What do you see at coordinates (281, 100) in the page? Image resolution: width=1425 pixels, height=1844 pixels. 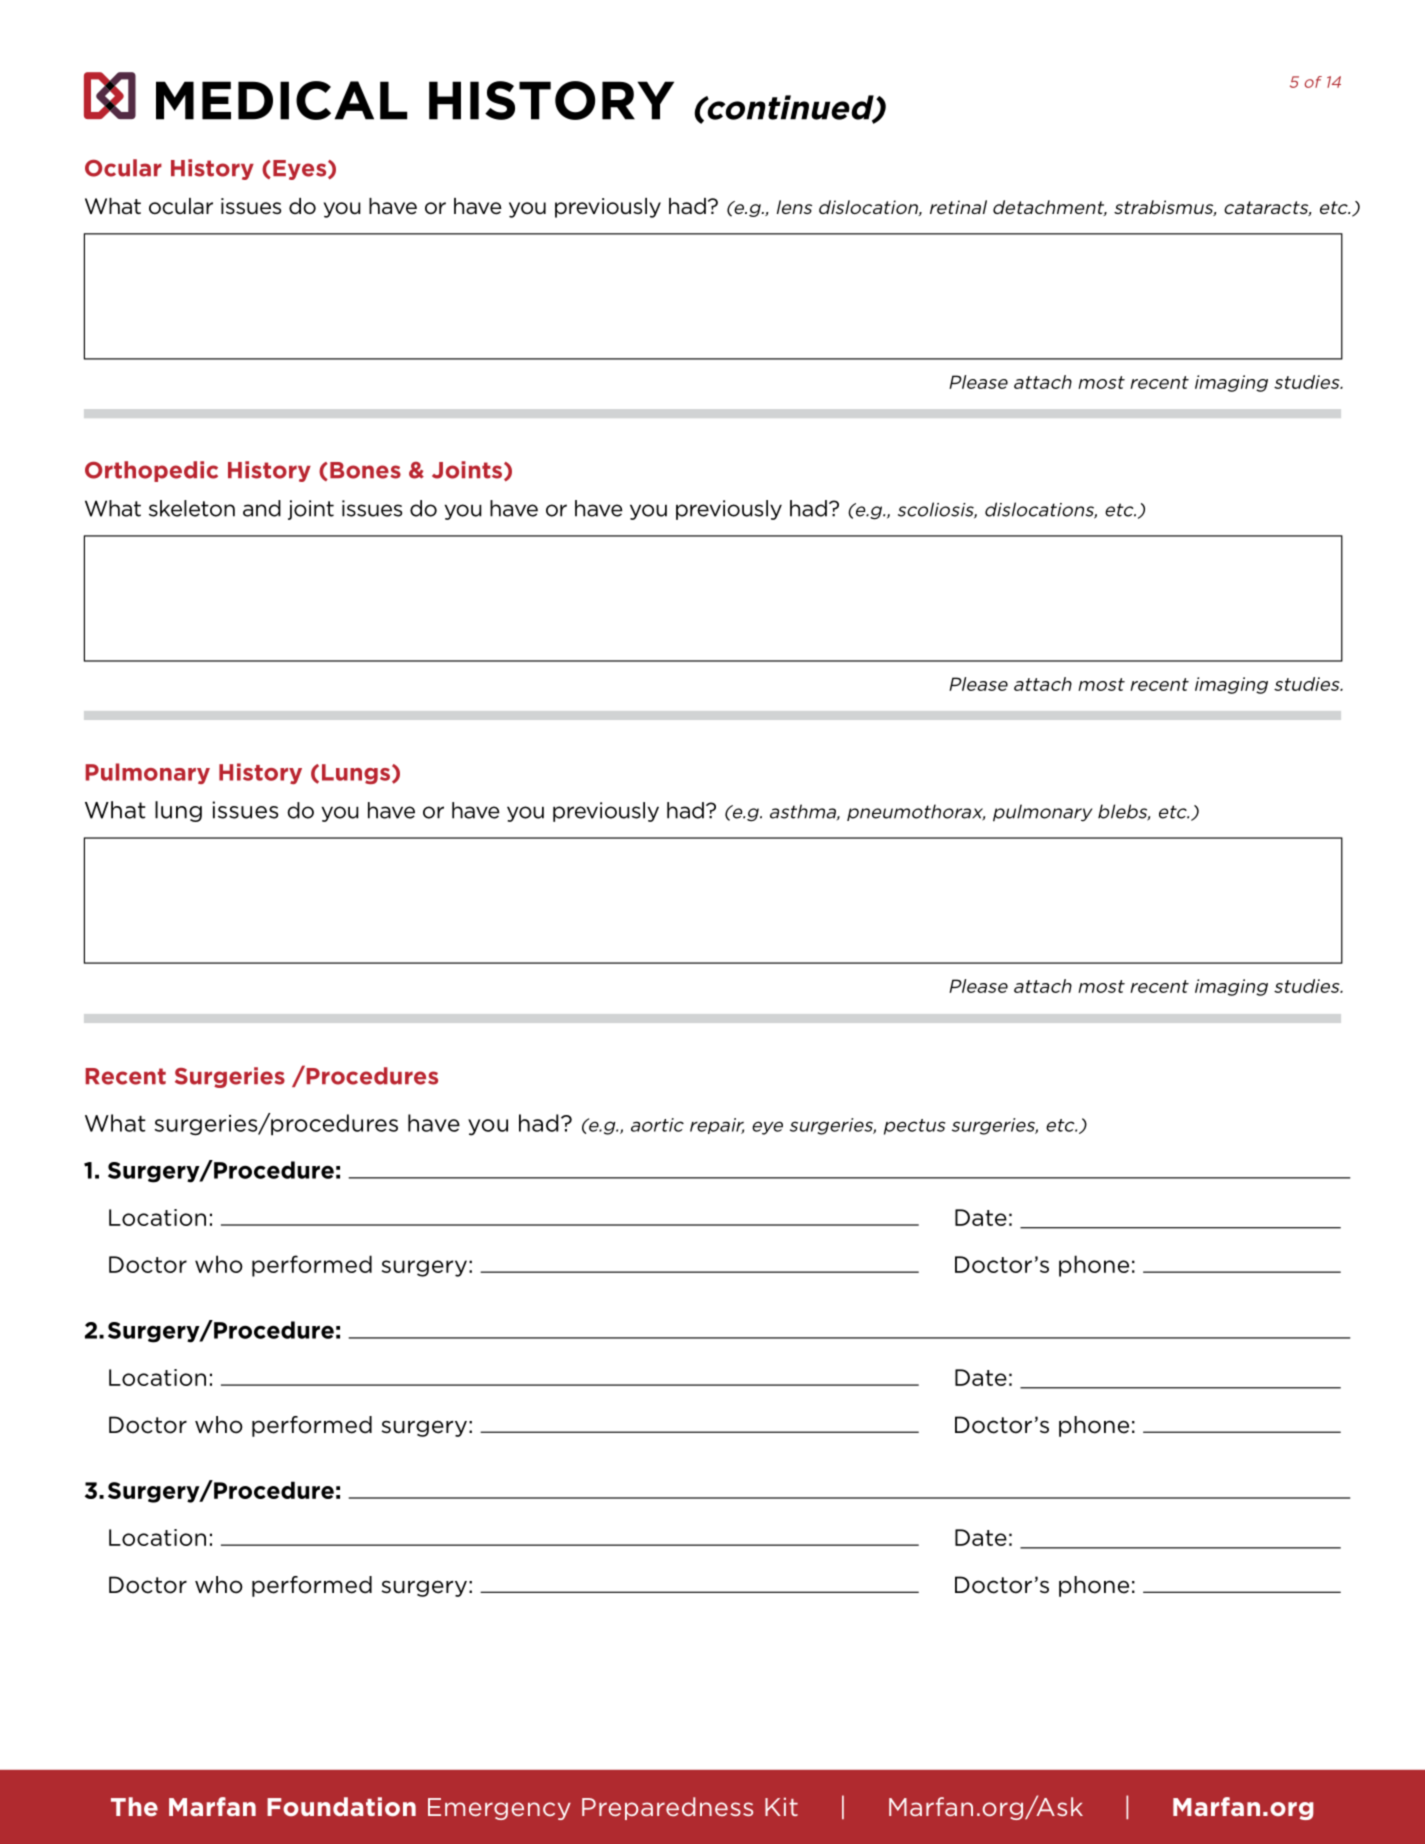 I see `MEDICAL` at bounding box center [281, 100].
